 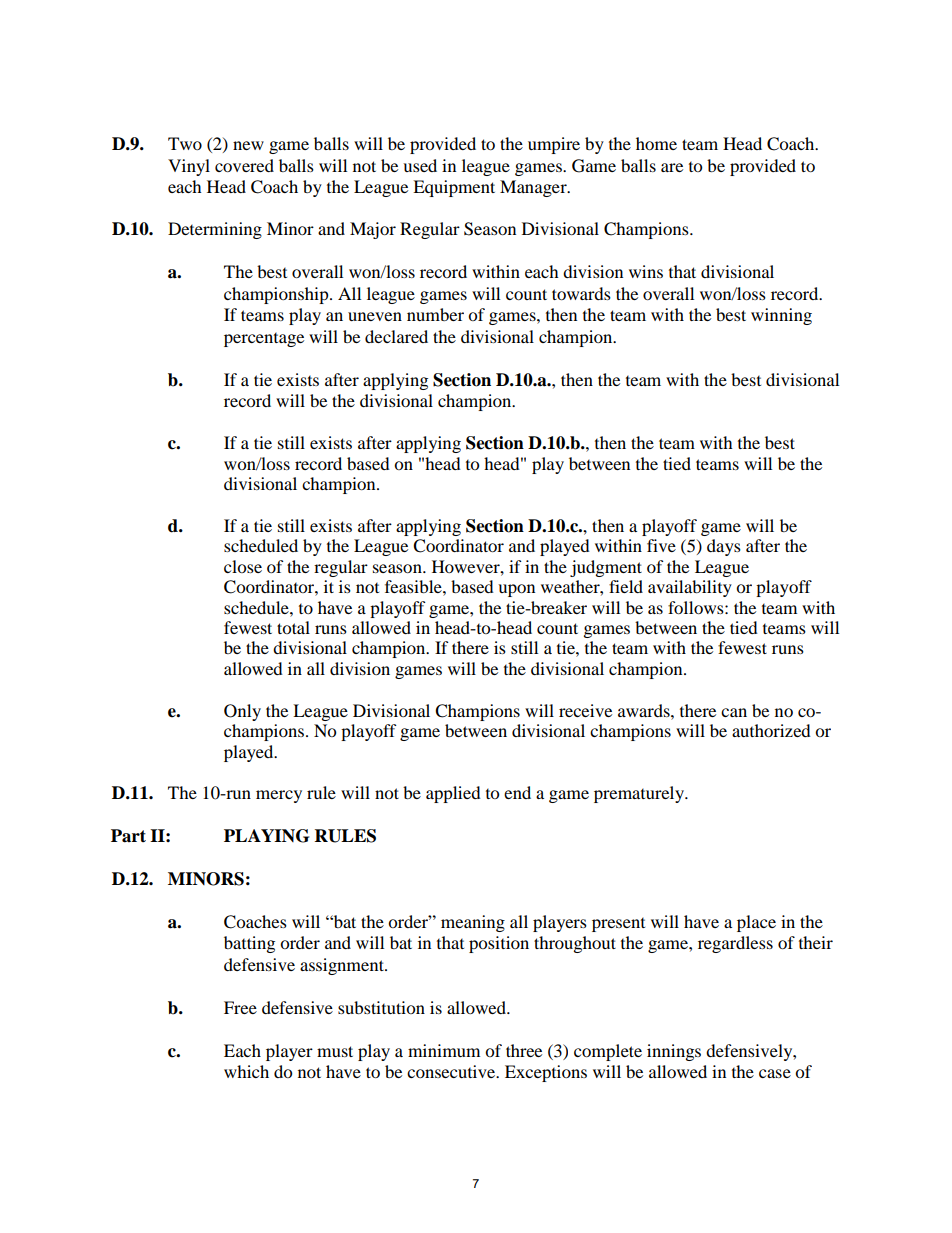 What do you see at coordinates (189, 167) in the screenshot?
I see `Vinyl` at bounding box center [189, 167].
